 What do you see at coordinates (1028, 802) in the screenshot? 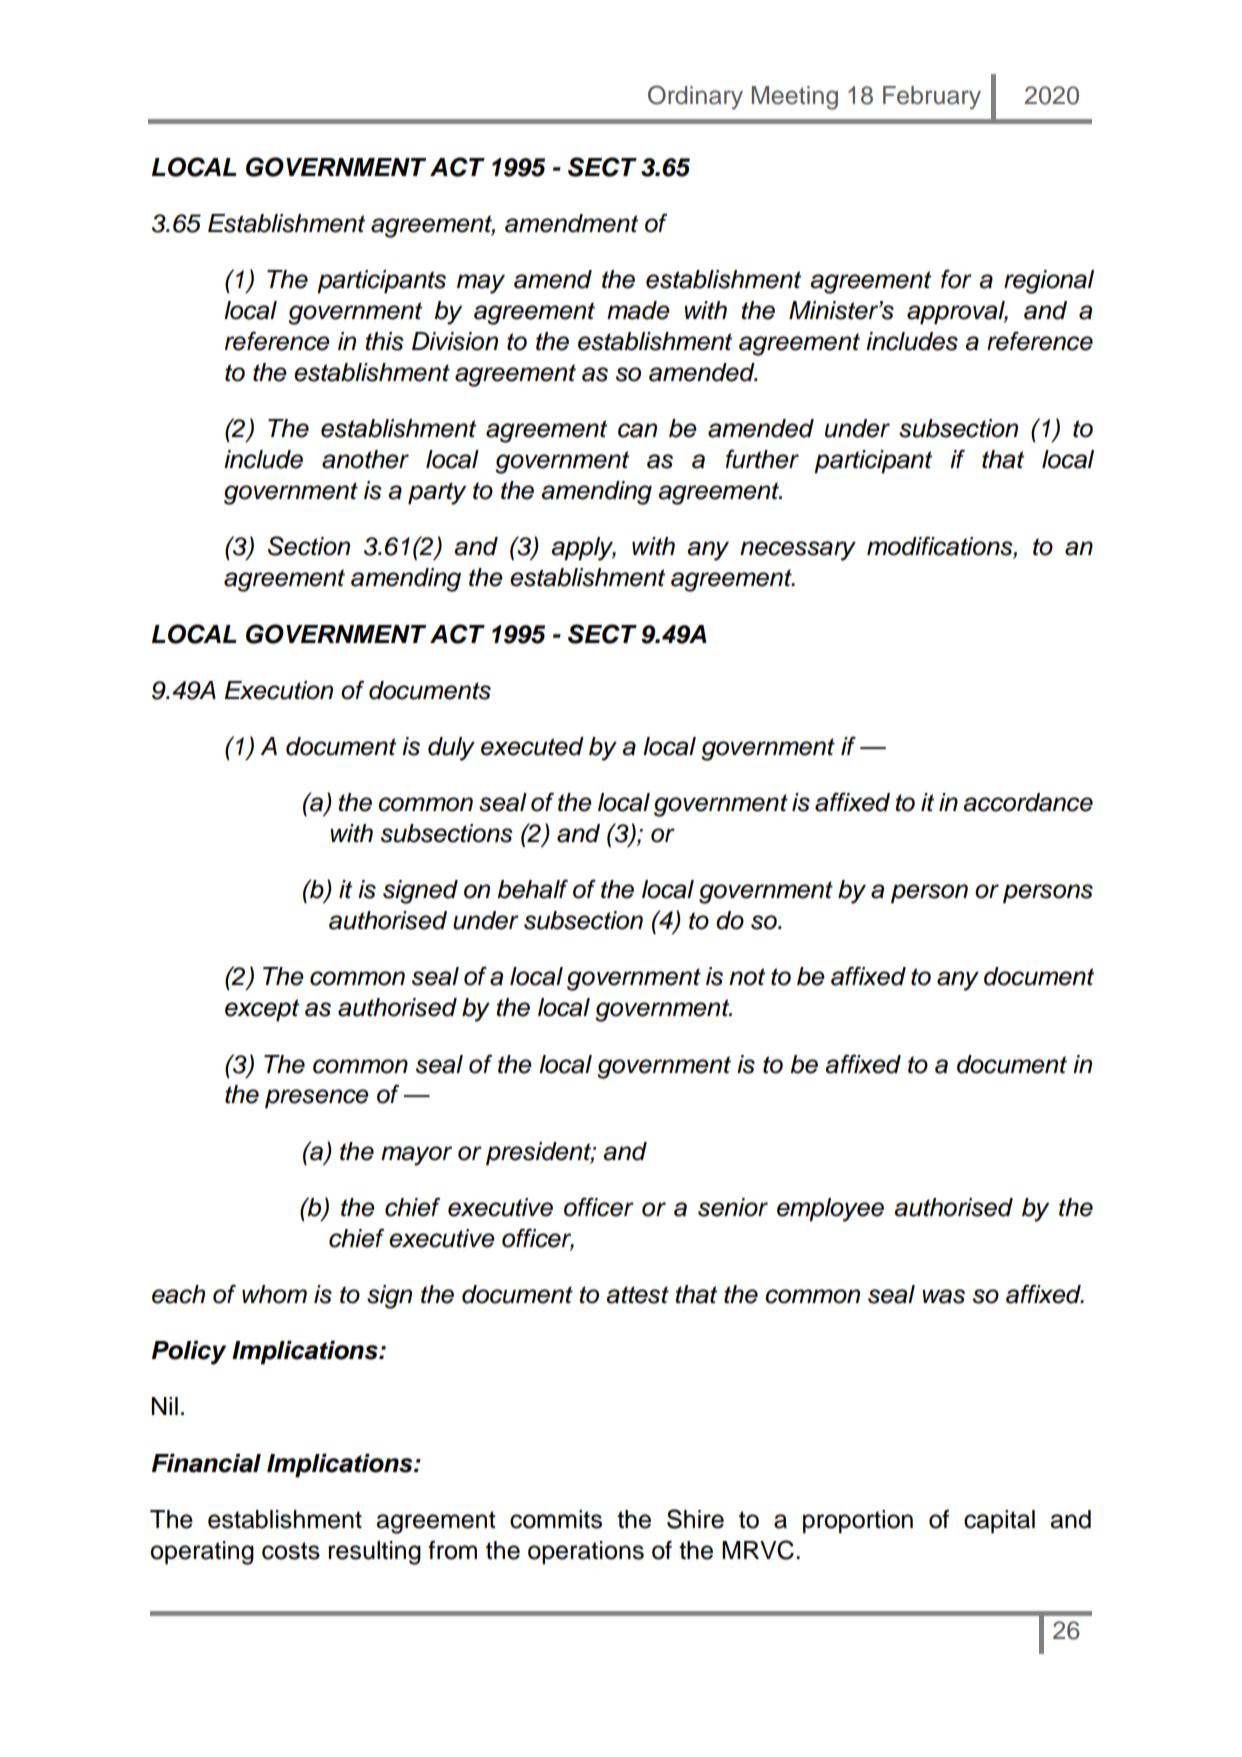
I see `accordance` at bounding box center [1028, 802].
